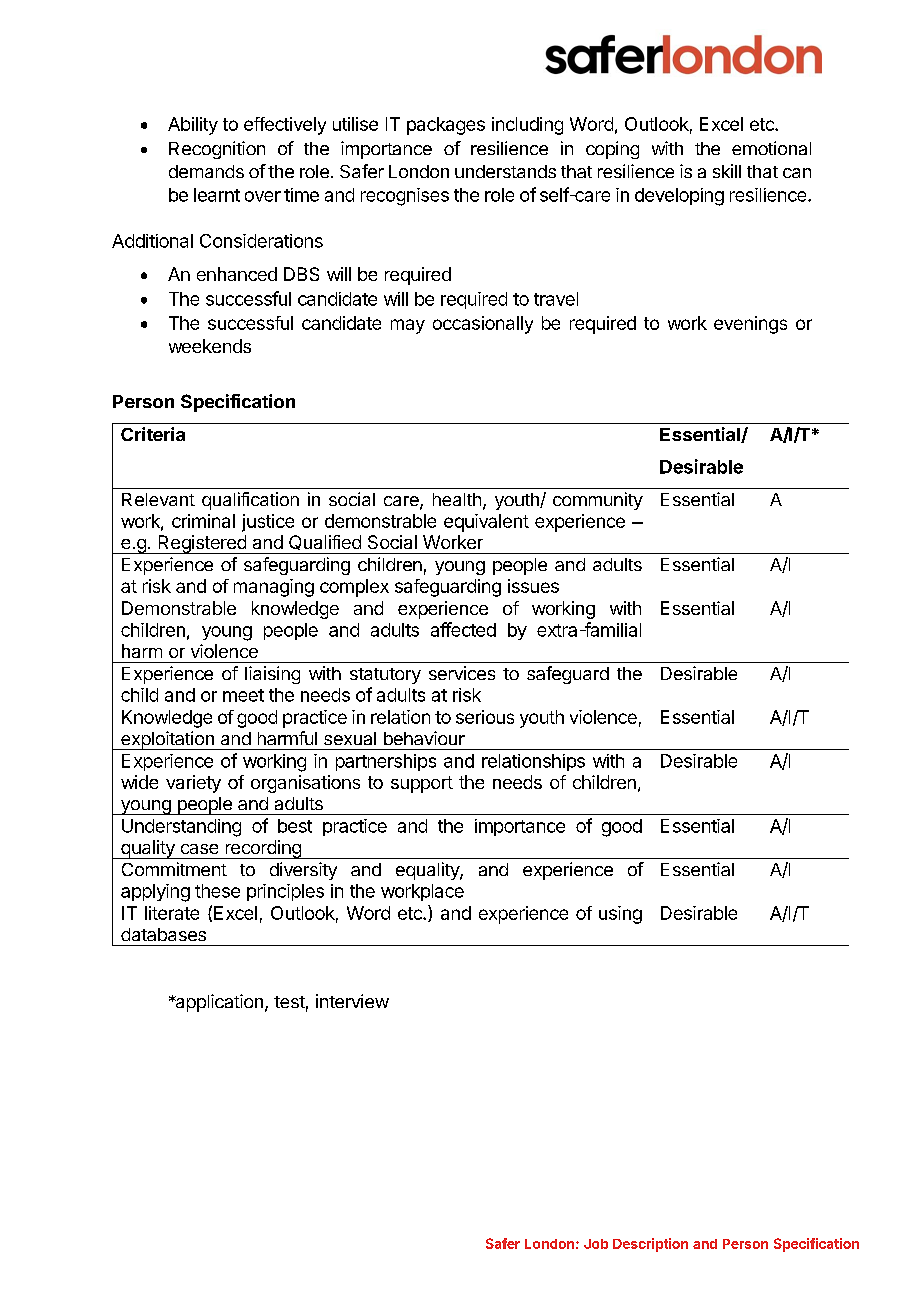 The height and width of the screenshot is (1308, 924). What do you see at coordinates (217, 150) in the screenshot?
I see `Recognition` at bounding box center [217, 150].
